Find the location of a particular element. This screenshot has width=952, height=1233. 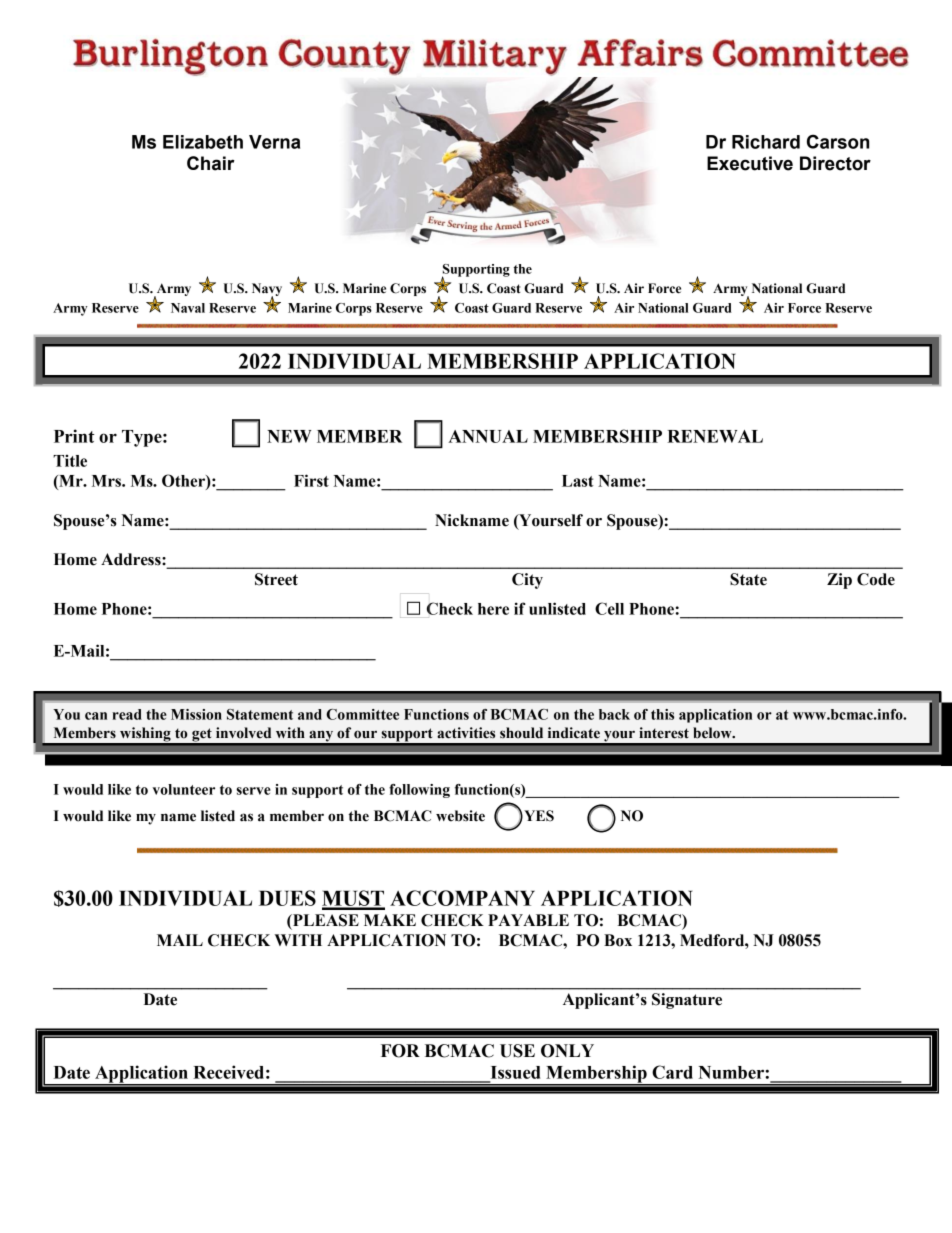

below is located at coordinates (713, 733).
